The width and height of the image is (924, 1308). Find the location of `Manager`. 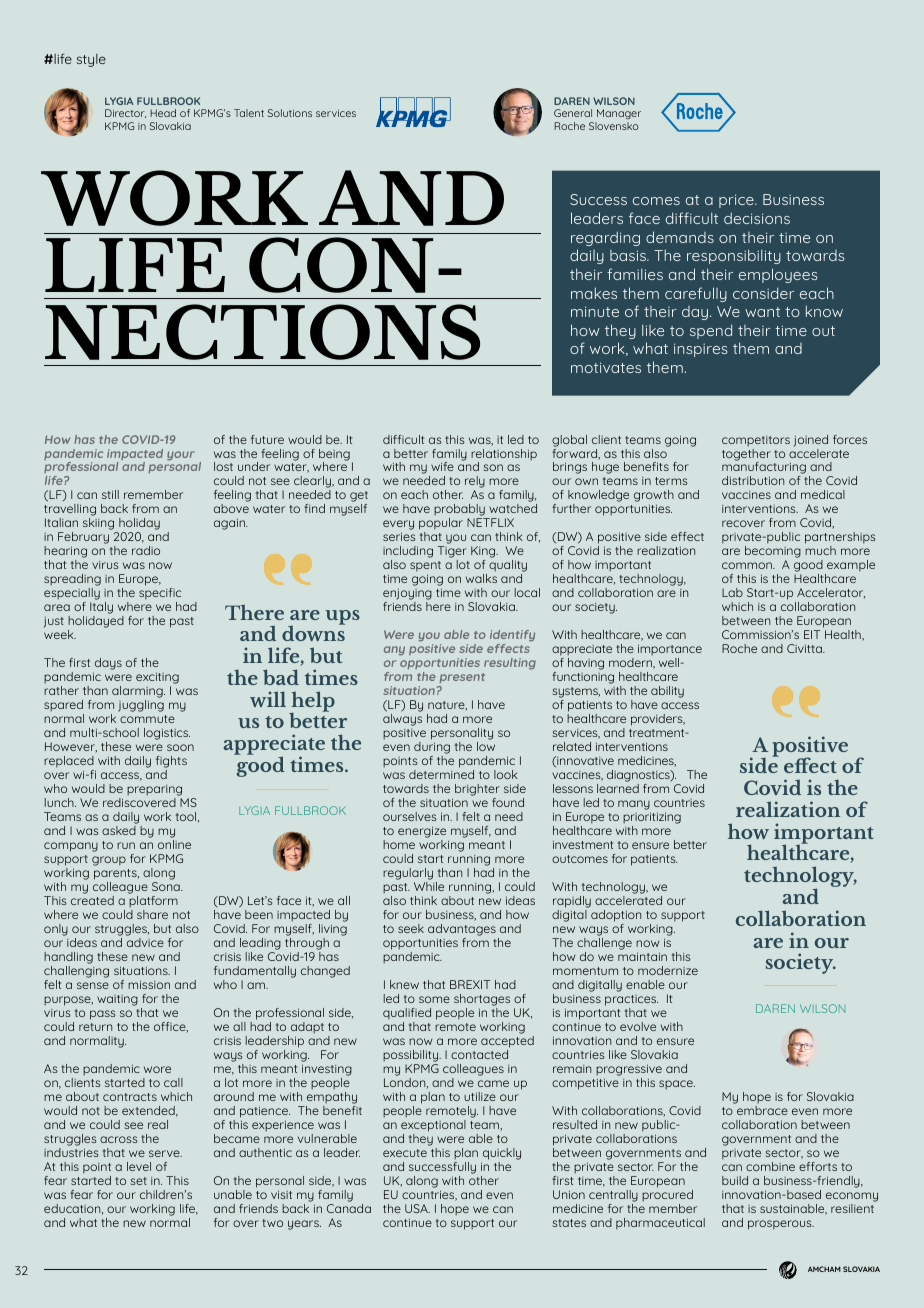

Manager is located at coordinates (619, 114).
